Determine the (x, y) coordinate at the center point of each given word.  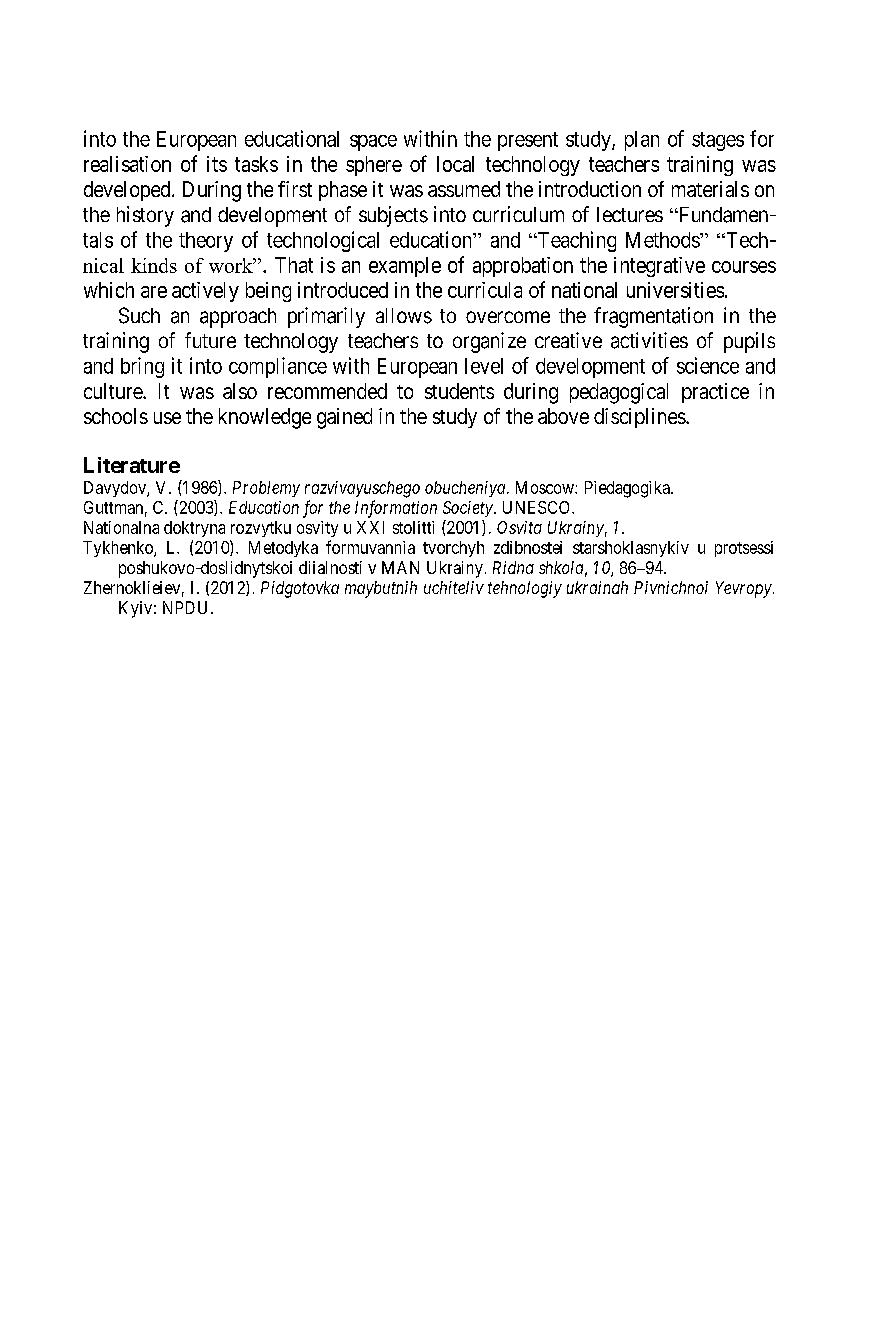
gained (344, 418)
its (217, 164)
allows (404, 316)
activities (649, 340)
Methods (663, 240)
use (167, 418)
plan (642, 141)
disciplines (640, 418)
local (455, 164)
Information (396, 509)
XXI (370, 527)
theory (206, 242)
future (210, 340)
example (405, 267)
